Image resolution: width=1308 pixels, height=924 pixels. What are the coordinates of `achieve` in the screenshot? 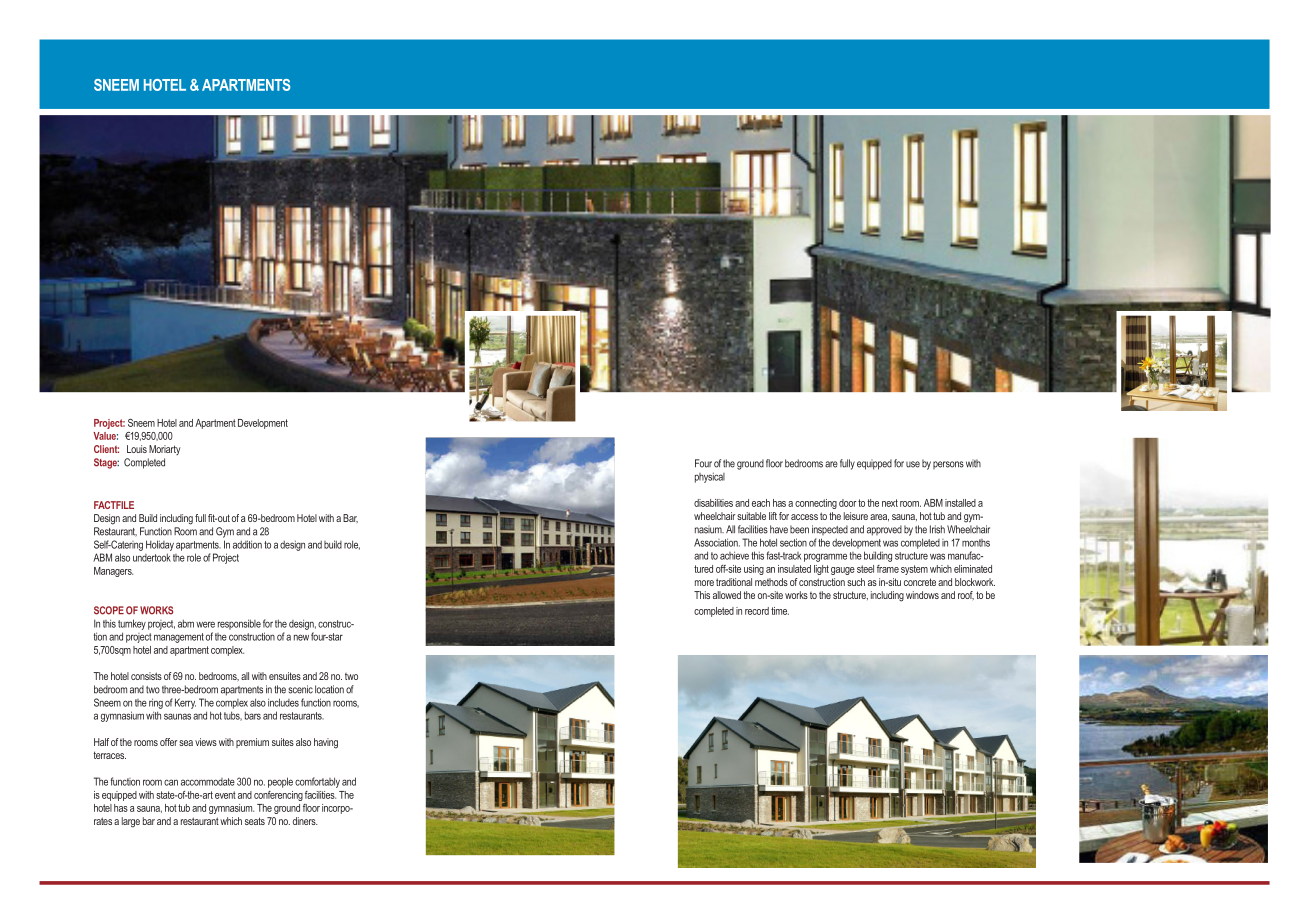 It's located at (734, 555).
